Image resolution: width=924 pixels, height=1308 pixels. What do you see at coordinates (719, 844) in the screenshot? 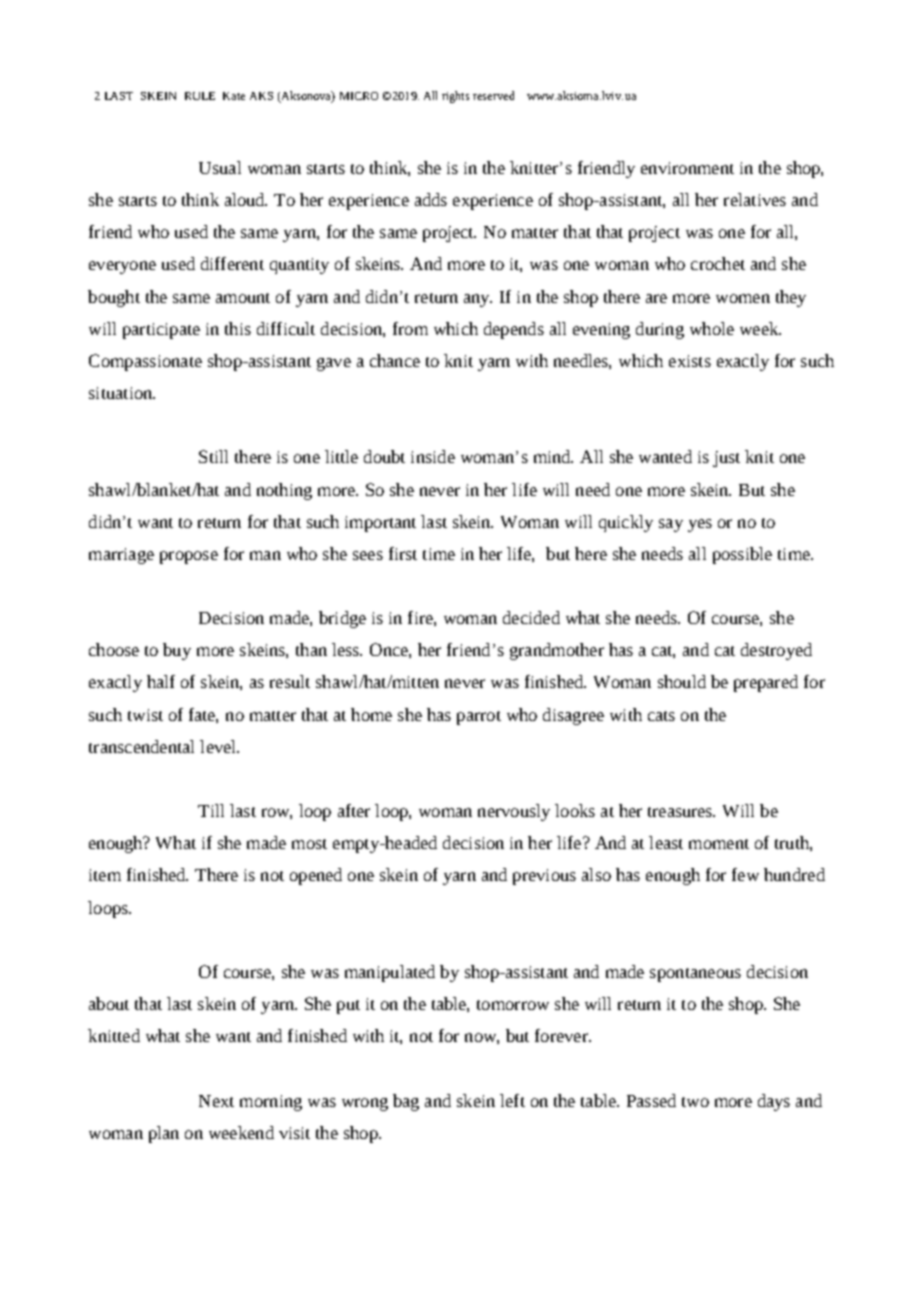
I see `moment` at bounding box center [719, 844].
